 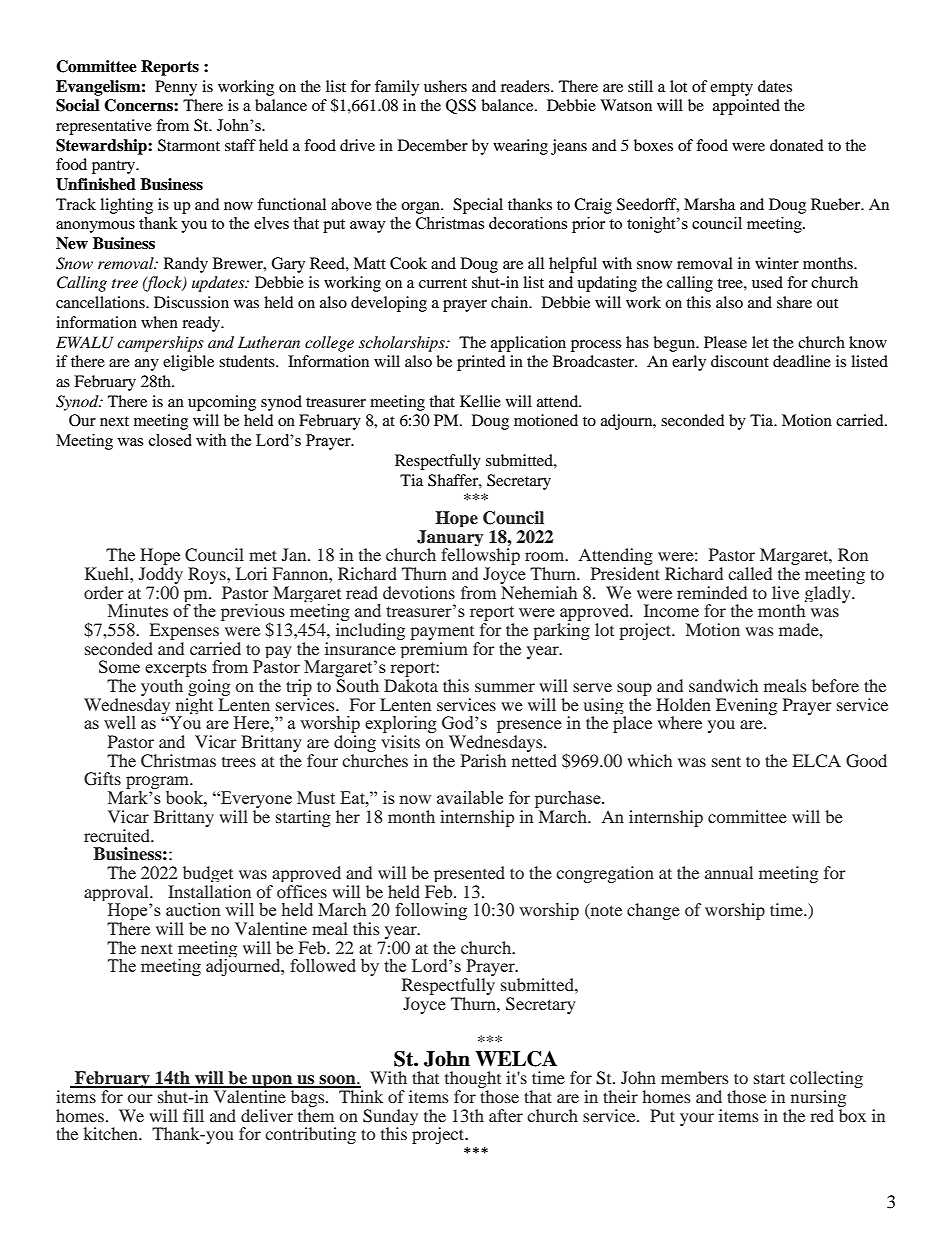 I want to click on annual, so click(x=729, y=872).
